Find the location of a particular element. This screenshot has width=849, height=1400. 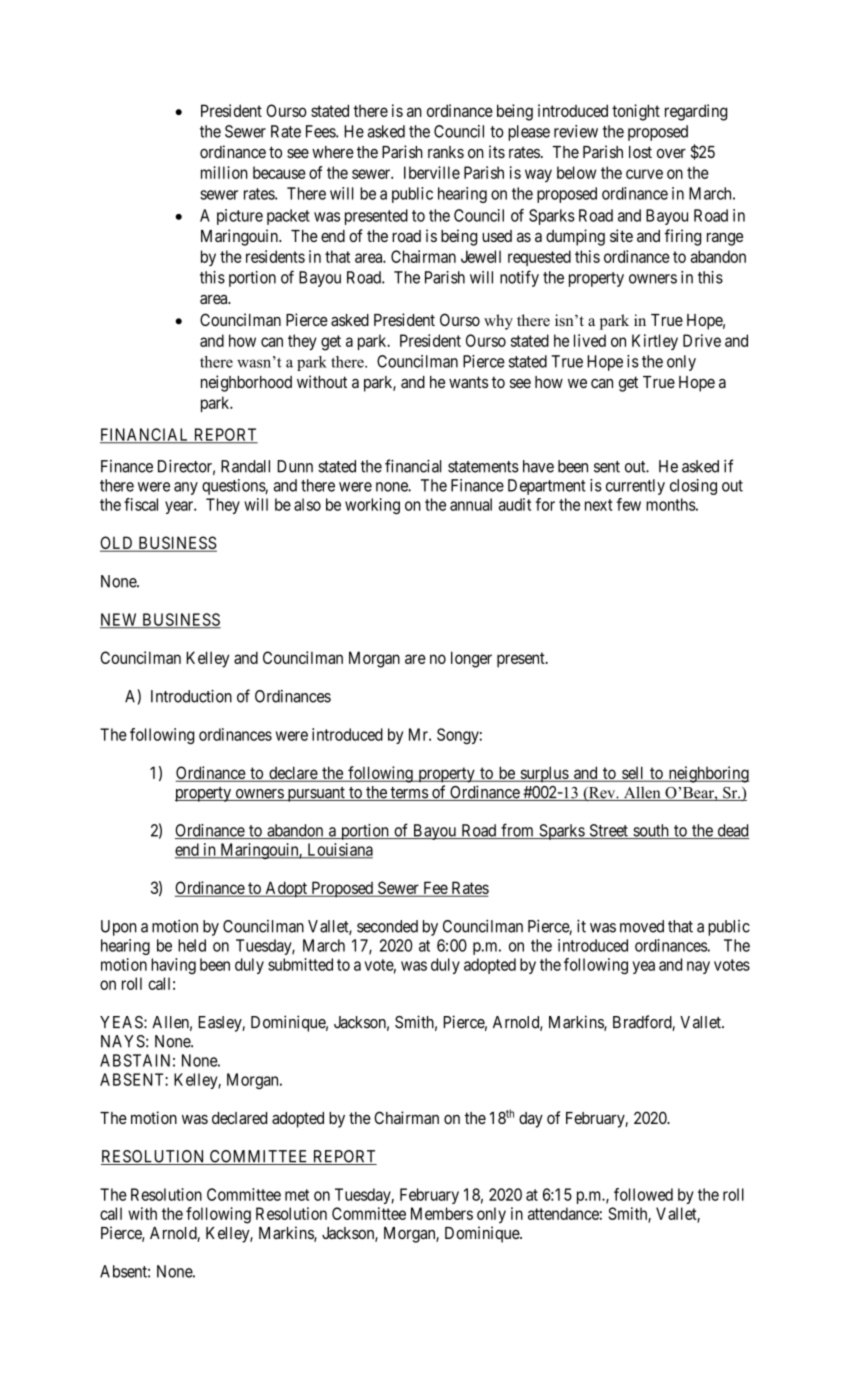

longer is located at coordinates (471, 659).
